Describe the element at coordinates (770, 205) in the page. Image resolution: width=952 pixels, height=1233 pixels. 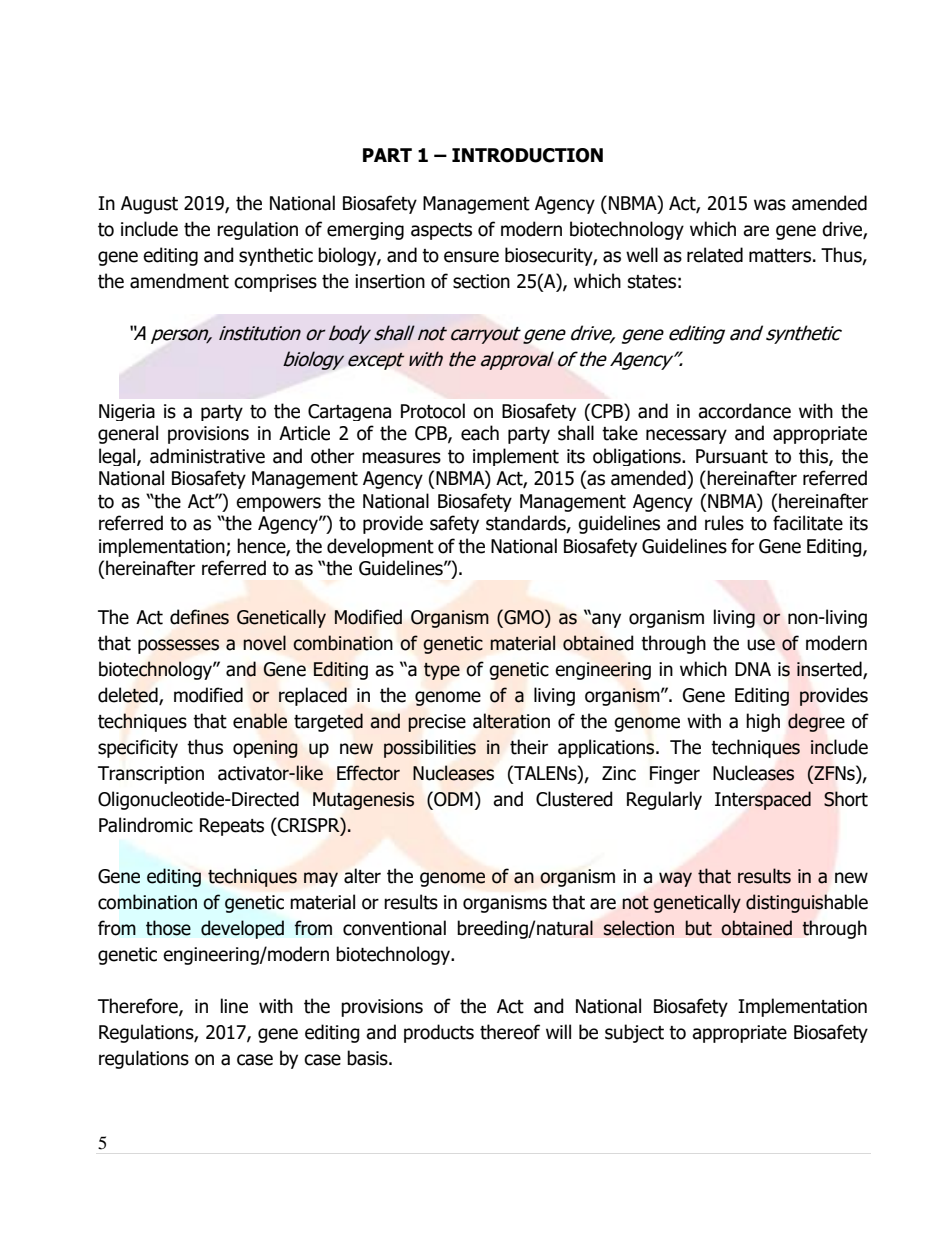
I see `was` at that location.
